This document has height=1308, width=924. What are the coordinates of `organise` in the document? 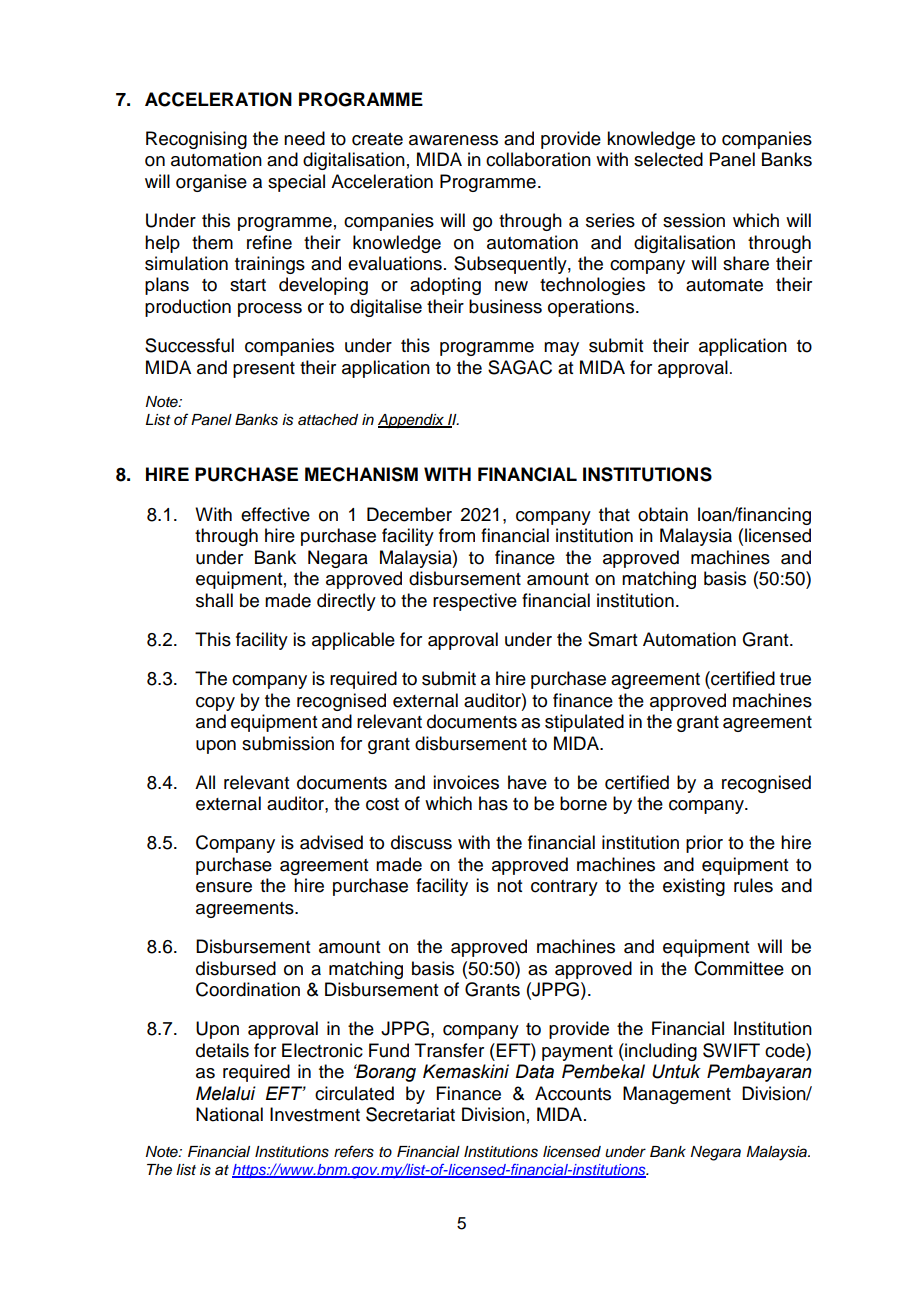 It's located at (211, 183).
